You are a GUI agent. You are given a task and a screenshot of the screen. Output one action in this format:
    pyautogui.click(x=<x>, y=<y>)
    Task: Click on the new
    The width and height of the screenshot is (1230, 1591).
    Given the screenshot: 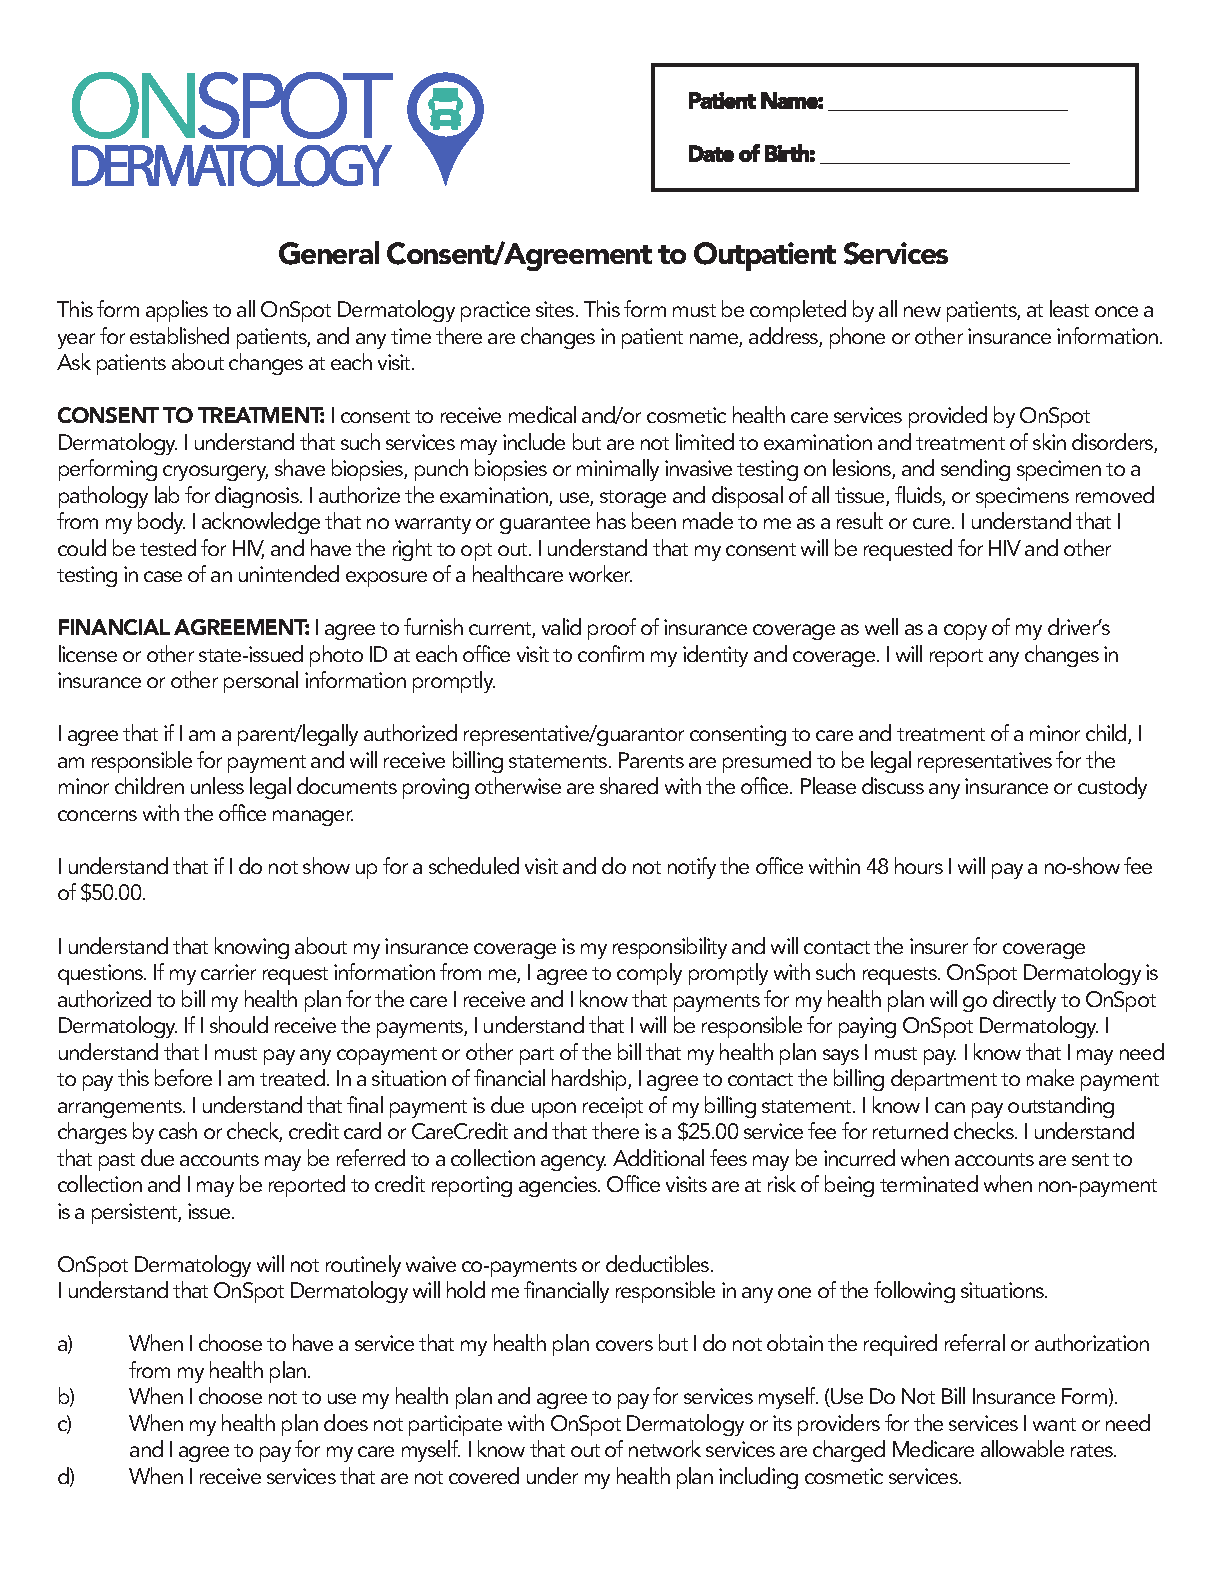 What is the action you would take?
    pyautogui.click(x=922, y=311)
